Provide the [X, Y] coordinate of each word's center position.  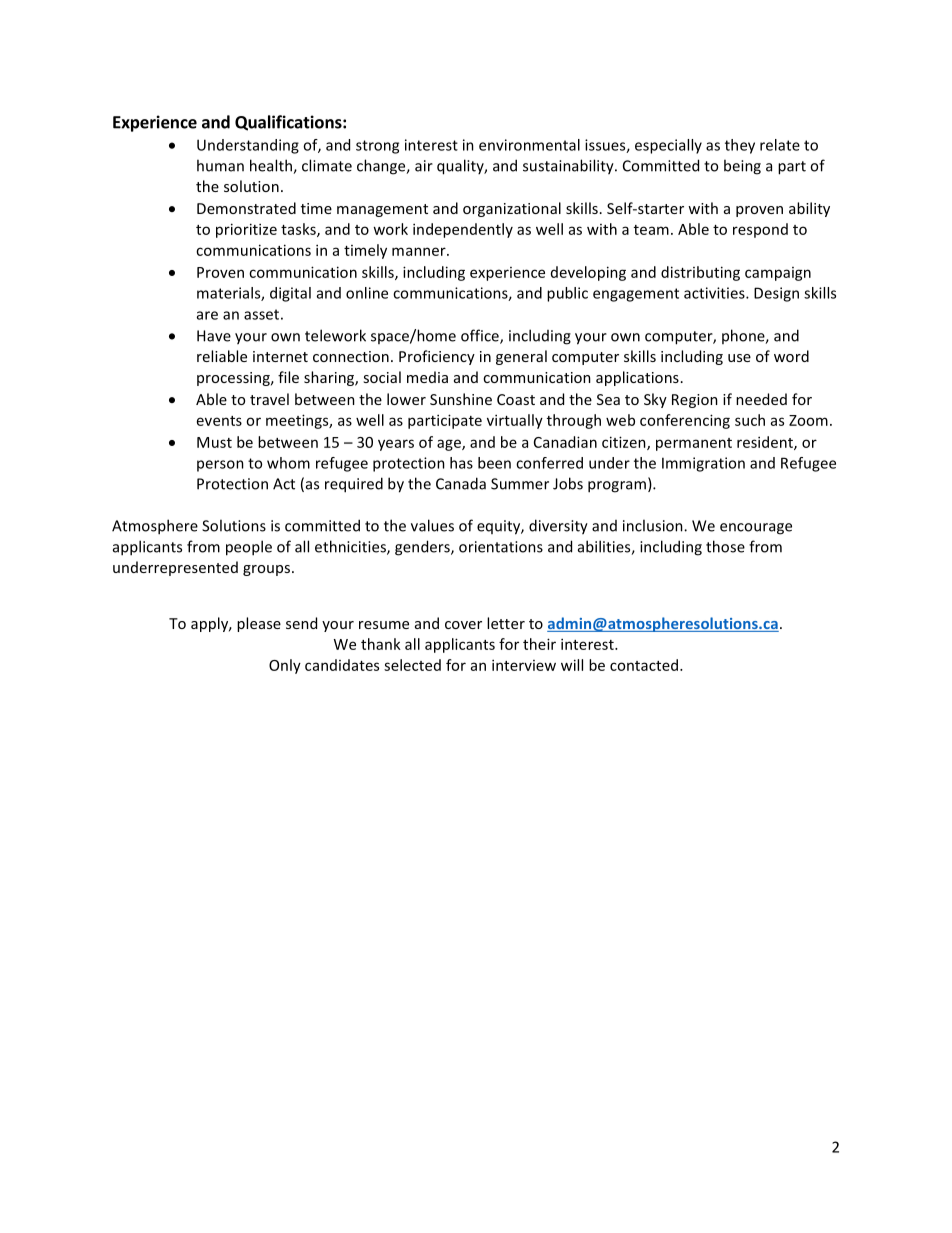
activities [715, 293]
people [249, 548]
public [567, 294]
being [742, 167]
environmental [529, 145]
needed [761, 399]
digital [290, 294]
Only [285, 666]
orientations [501, 547]
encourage [756, 529]
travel [269, 399]
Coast [516, 399]
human [220, 165]
